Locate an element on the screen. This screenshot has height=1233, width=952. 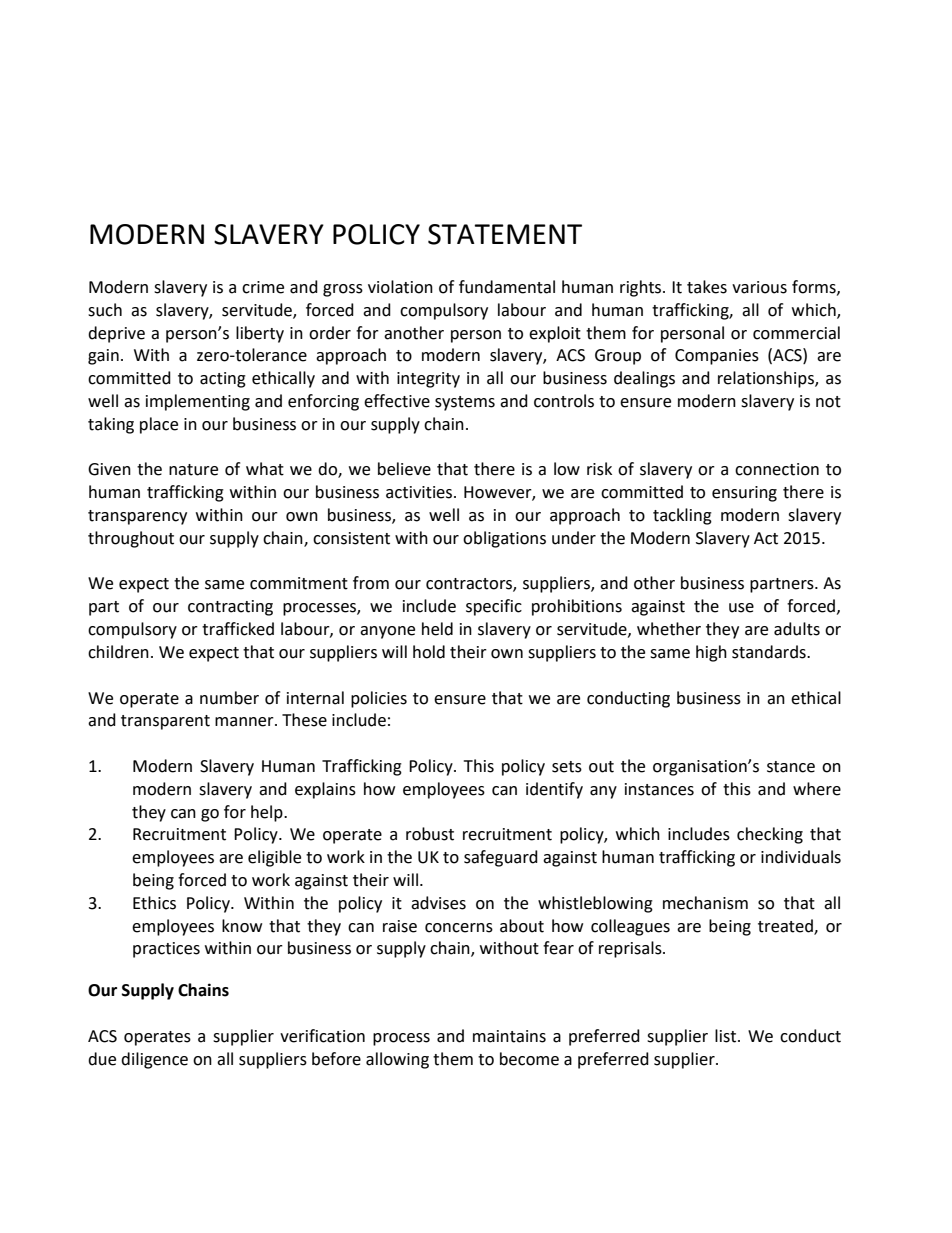
transparent is located at coordinates (165, 722).
